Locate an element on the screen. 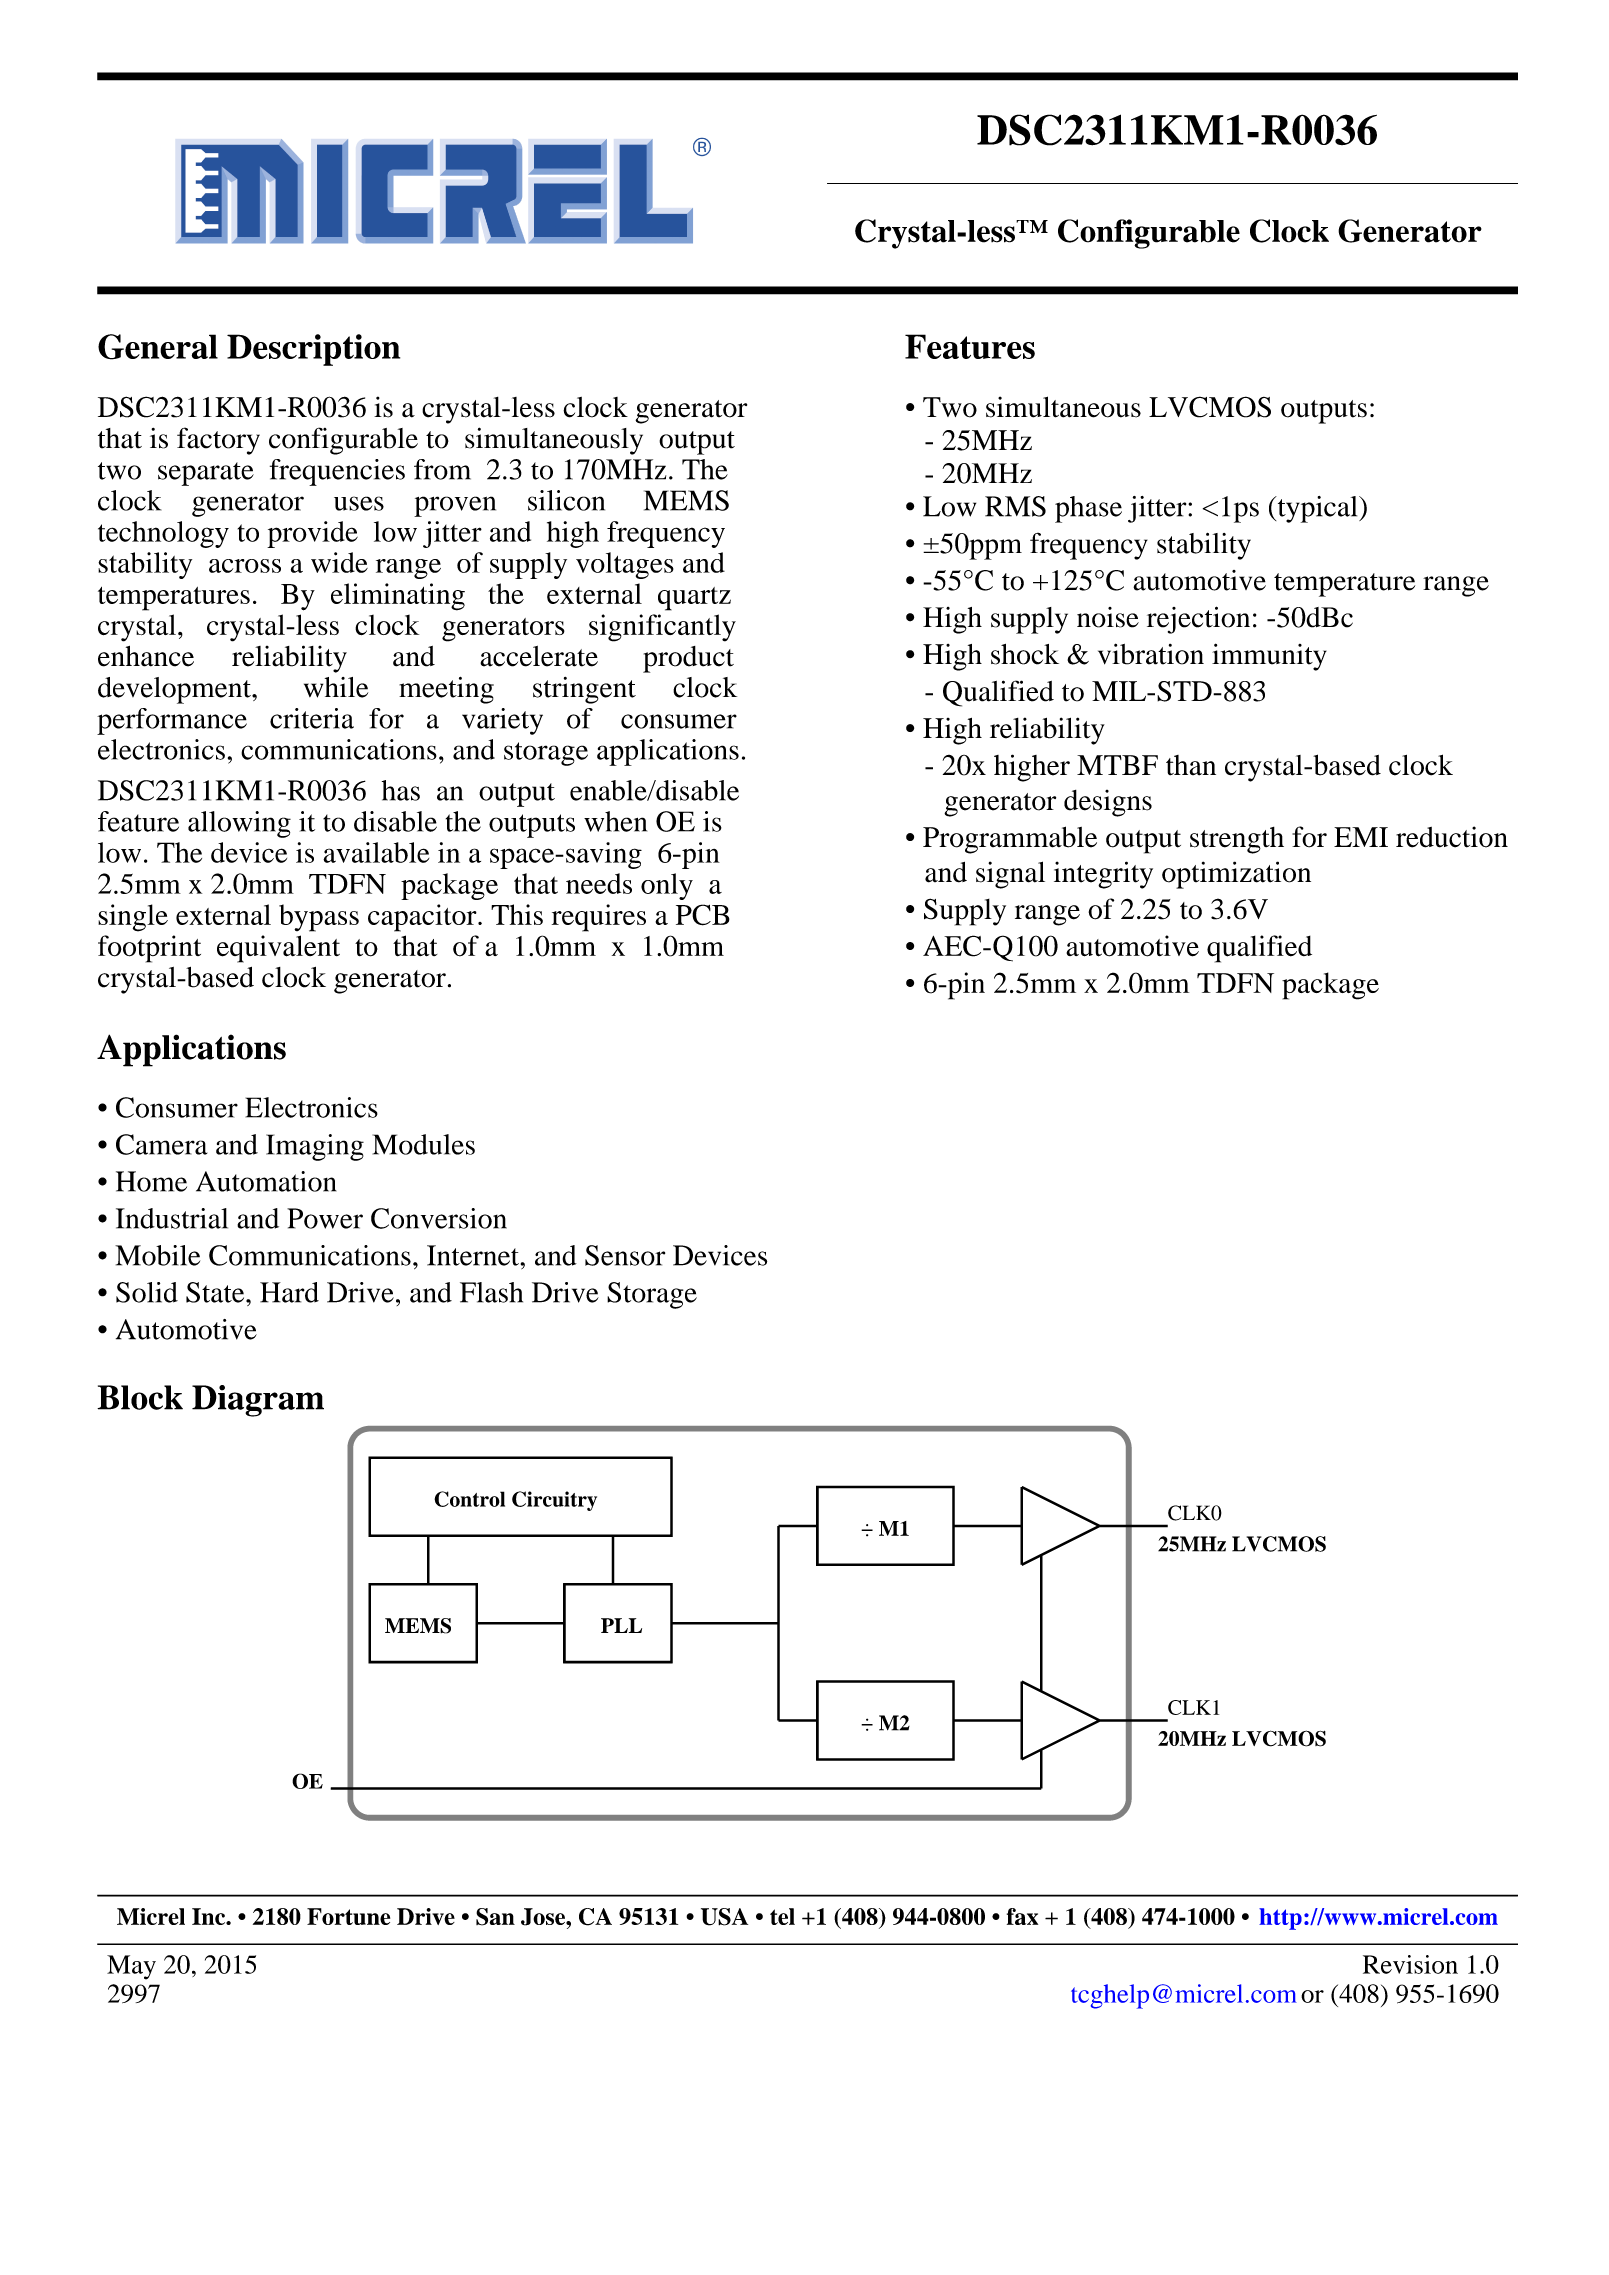 This screenshot has width=1609, height=2275. allowing is located at coordinates (239, 824).
